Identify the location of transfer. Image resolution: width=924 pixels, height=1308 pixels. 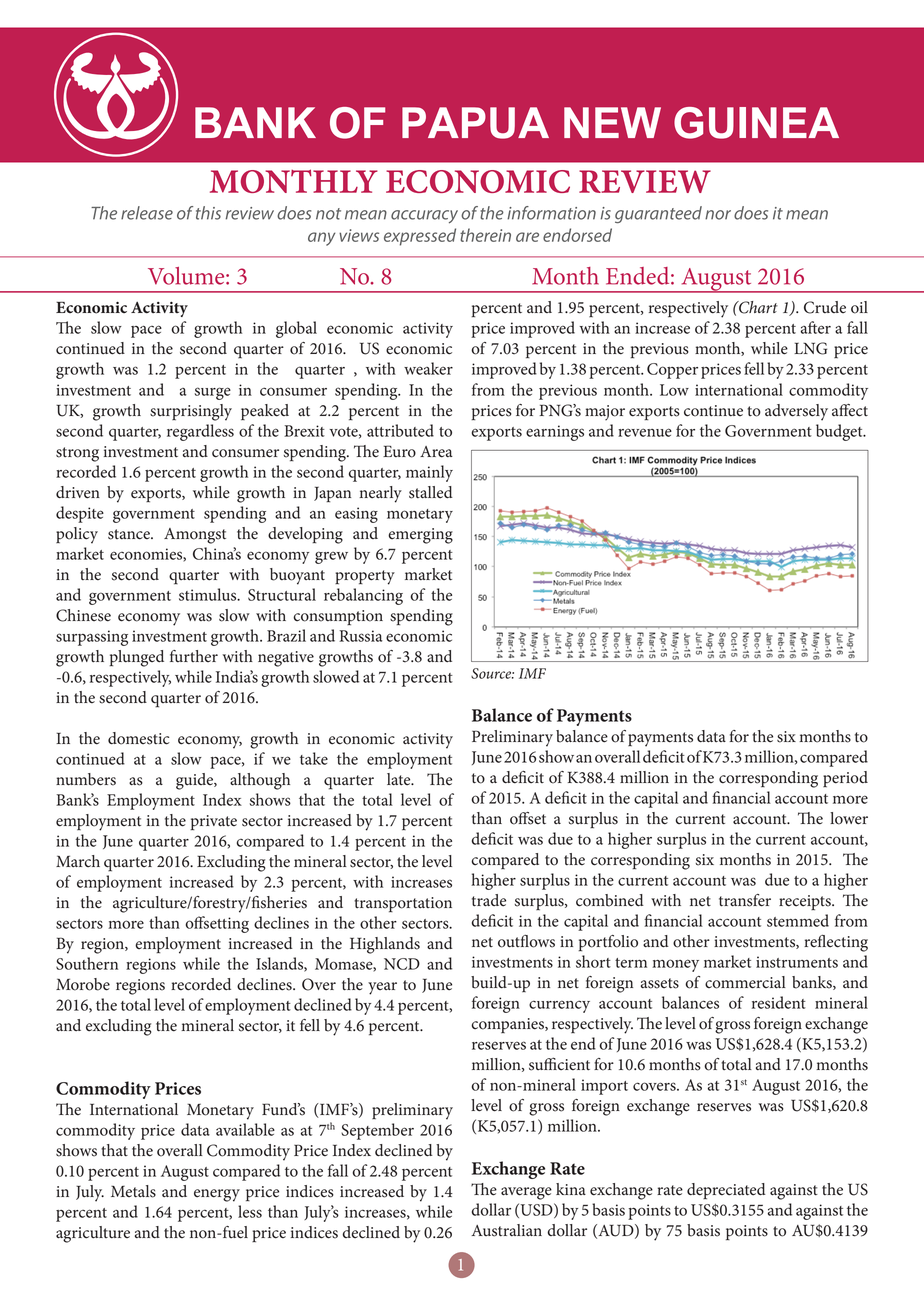
(745, 900).
